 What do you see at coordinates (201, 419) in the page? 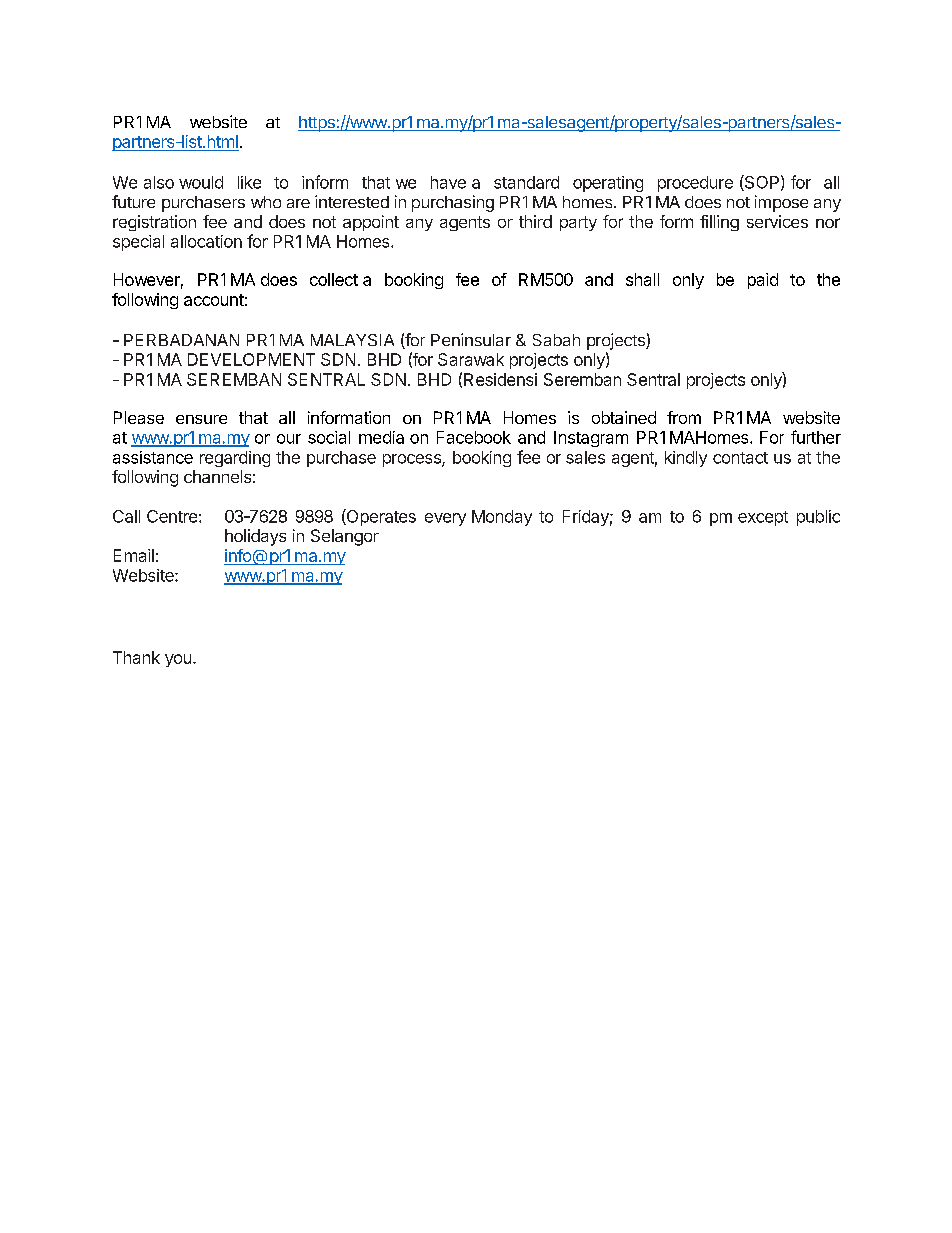
I see `ensure` at bounding box center [201, 419].
